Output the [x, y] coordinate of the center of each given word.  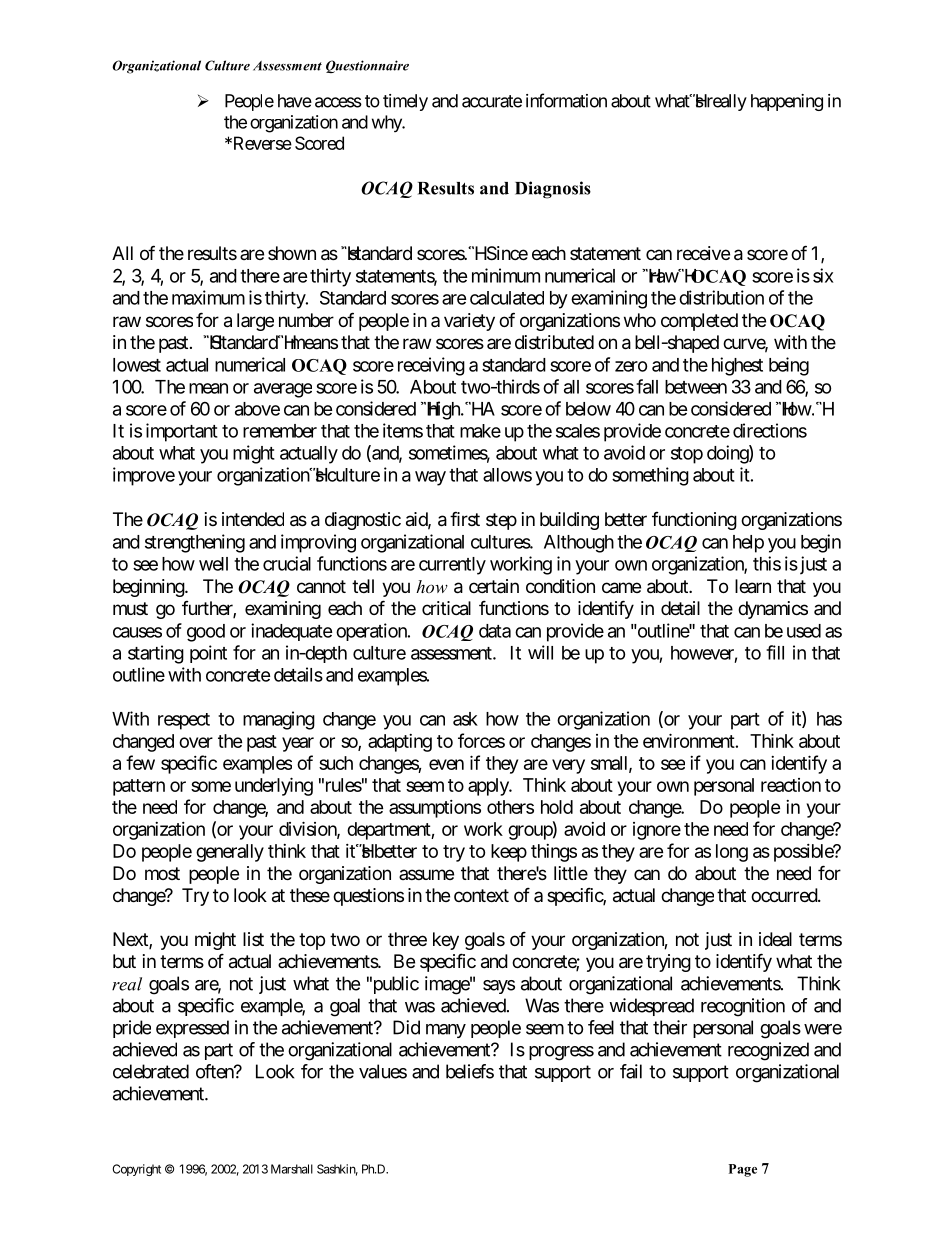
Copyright [136, 1170]
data [495, 631]
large [255, 322]
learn [753, 586]
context [481, 895]
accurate [492, 101]
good [206, 633]
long [732, 853]
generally [230, 853]
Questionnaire [367, 66]
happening [787, 102]
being [789, 366]
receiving [431, 366]
